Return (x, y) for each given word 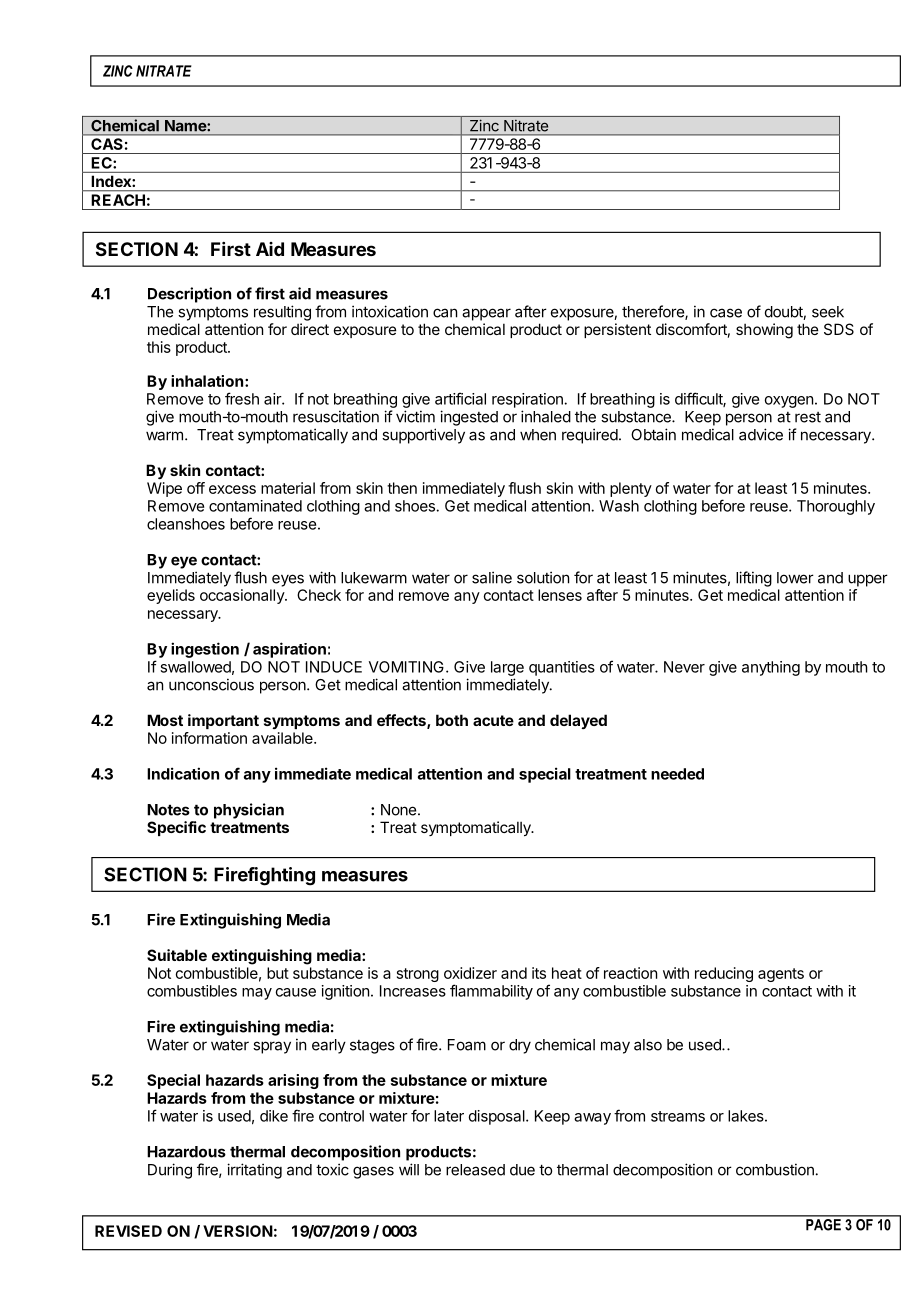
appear (486, 314)
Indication (183, 773)
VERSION (238, 1231)
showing (764, 331)
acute (493, 720)
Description (189, 295)
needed (677, 774)
